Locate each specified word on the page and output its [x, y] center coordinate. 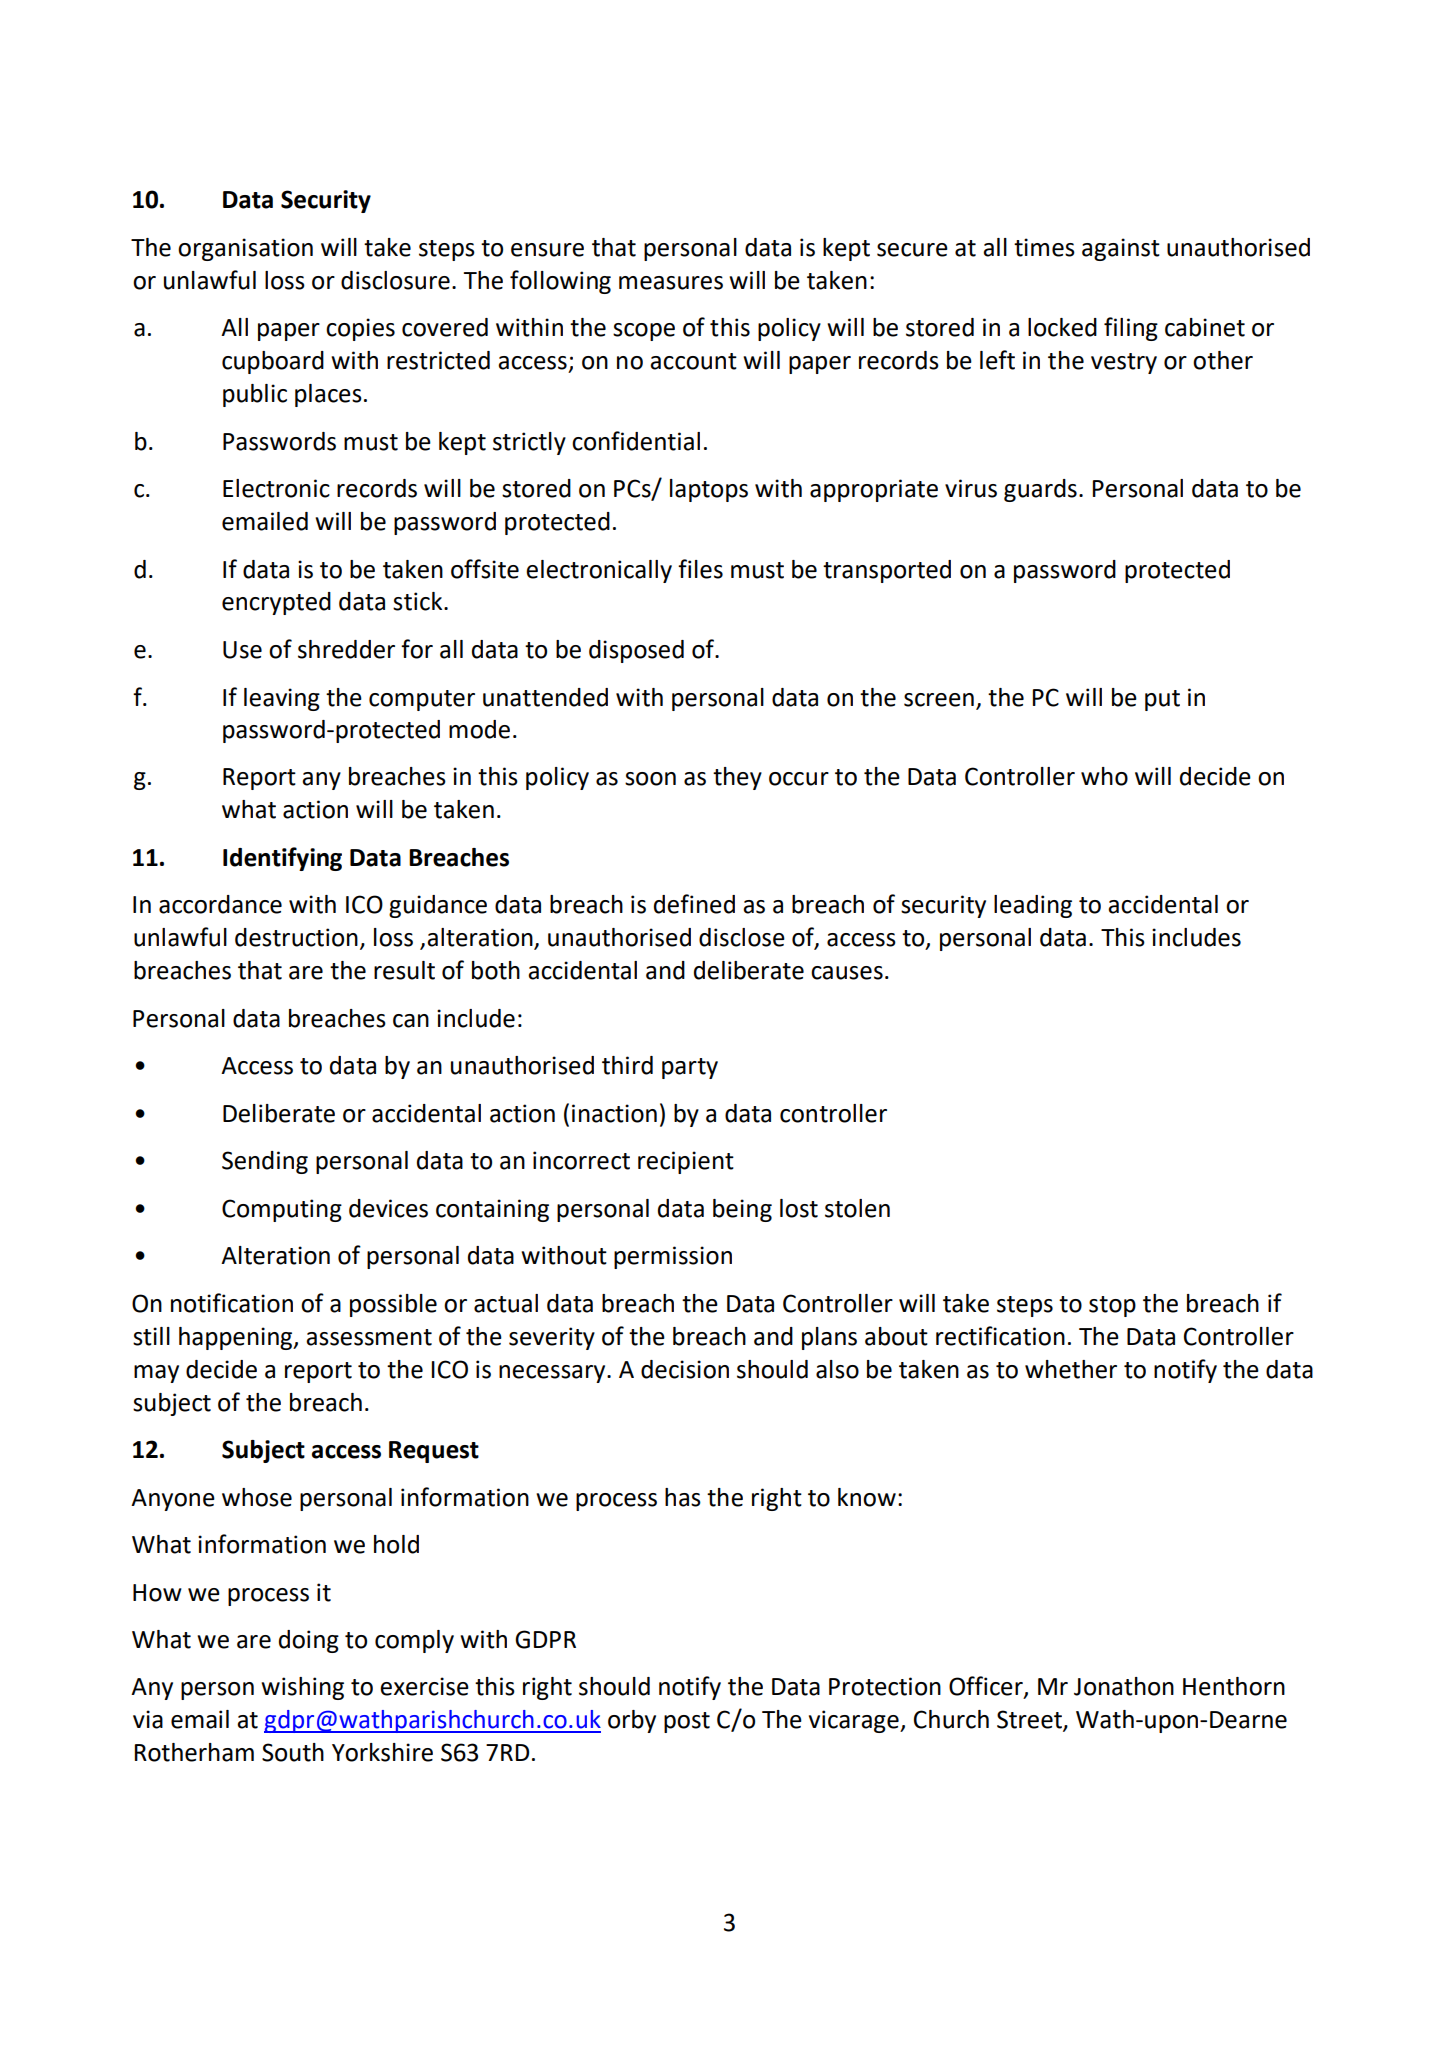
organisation [245, 249]
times [1044, 247]
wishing [302, 1688]
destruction [296, 937]
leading [1033, 906]
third [627, 1065]
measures [671, 283]
